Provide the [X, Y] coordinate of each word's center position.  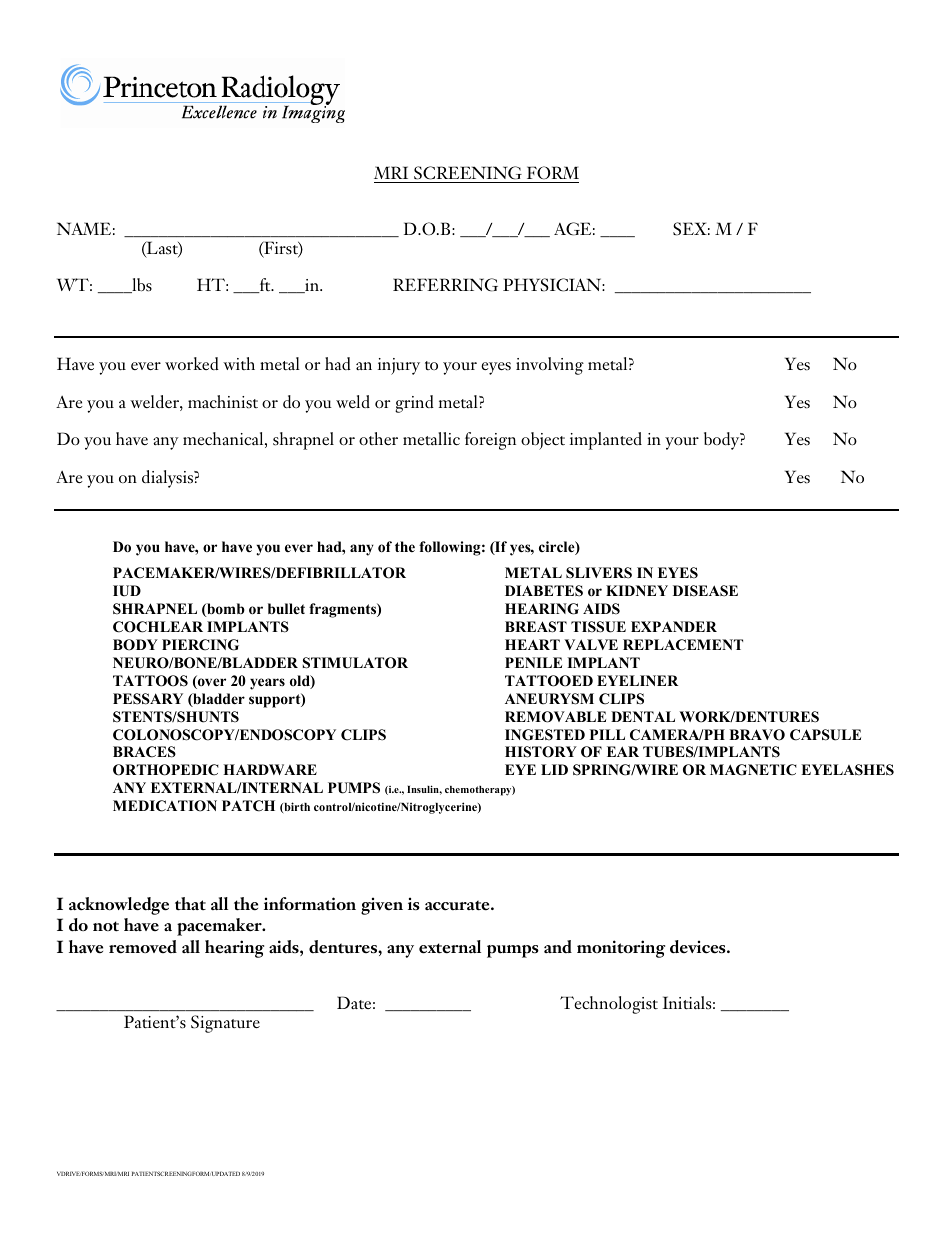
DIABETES [544, 591]
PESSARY [148, 699]
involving [550, 366]
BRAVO [757, 735]
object [543, 441]
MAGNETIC [753, 770]
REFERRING [445, 285]
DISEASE [705, 591]
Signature [225, 1024]
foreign [490, 441]
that [190, 903]
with [239, 363]
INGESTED [545, 735]
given [382, 906]
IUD [127, 591]
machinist [223, 402]
